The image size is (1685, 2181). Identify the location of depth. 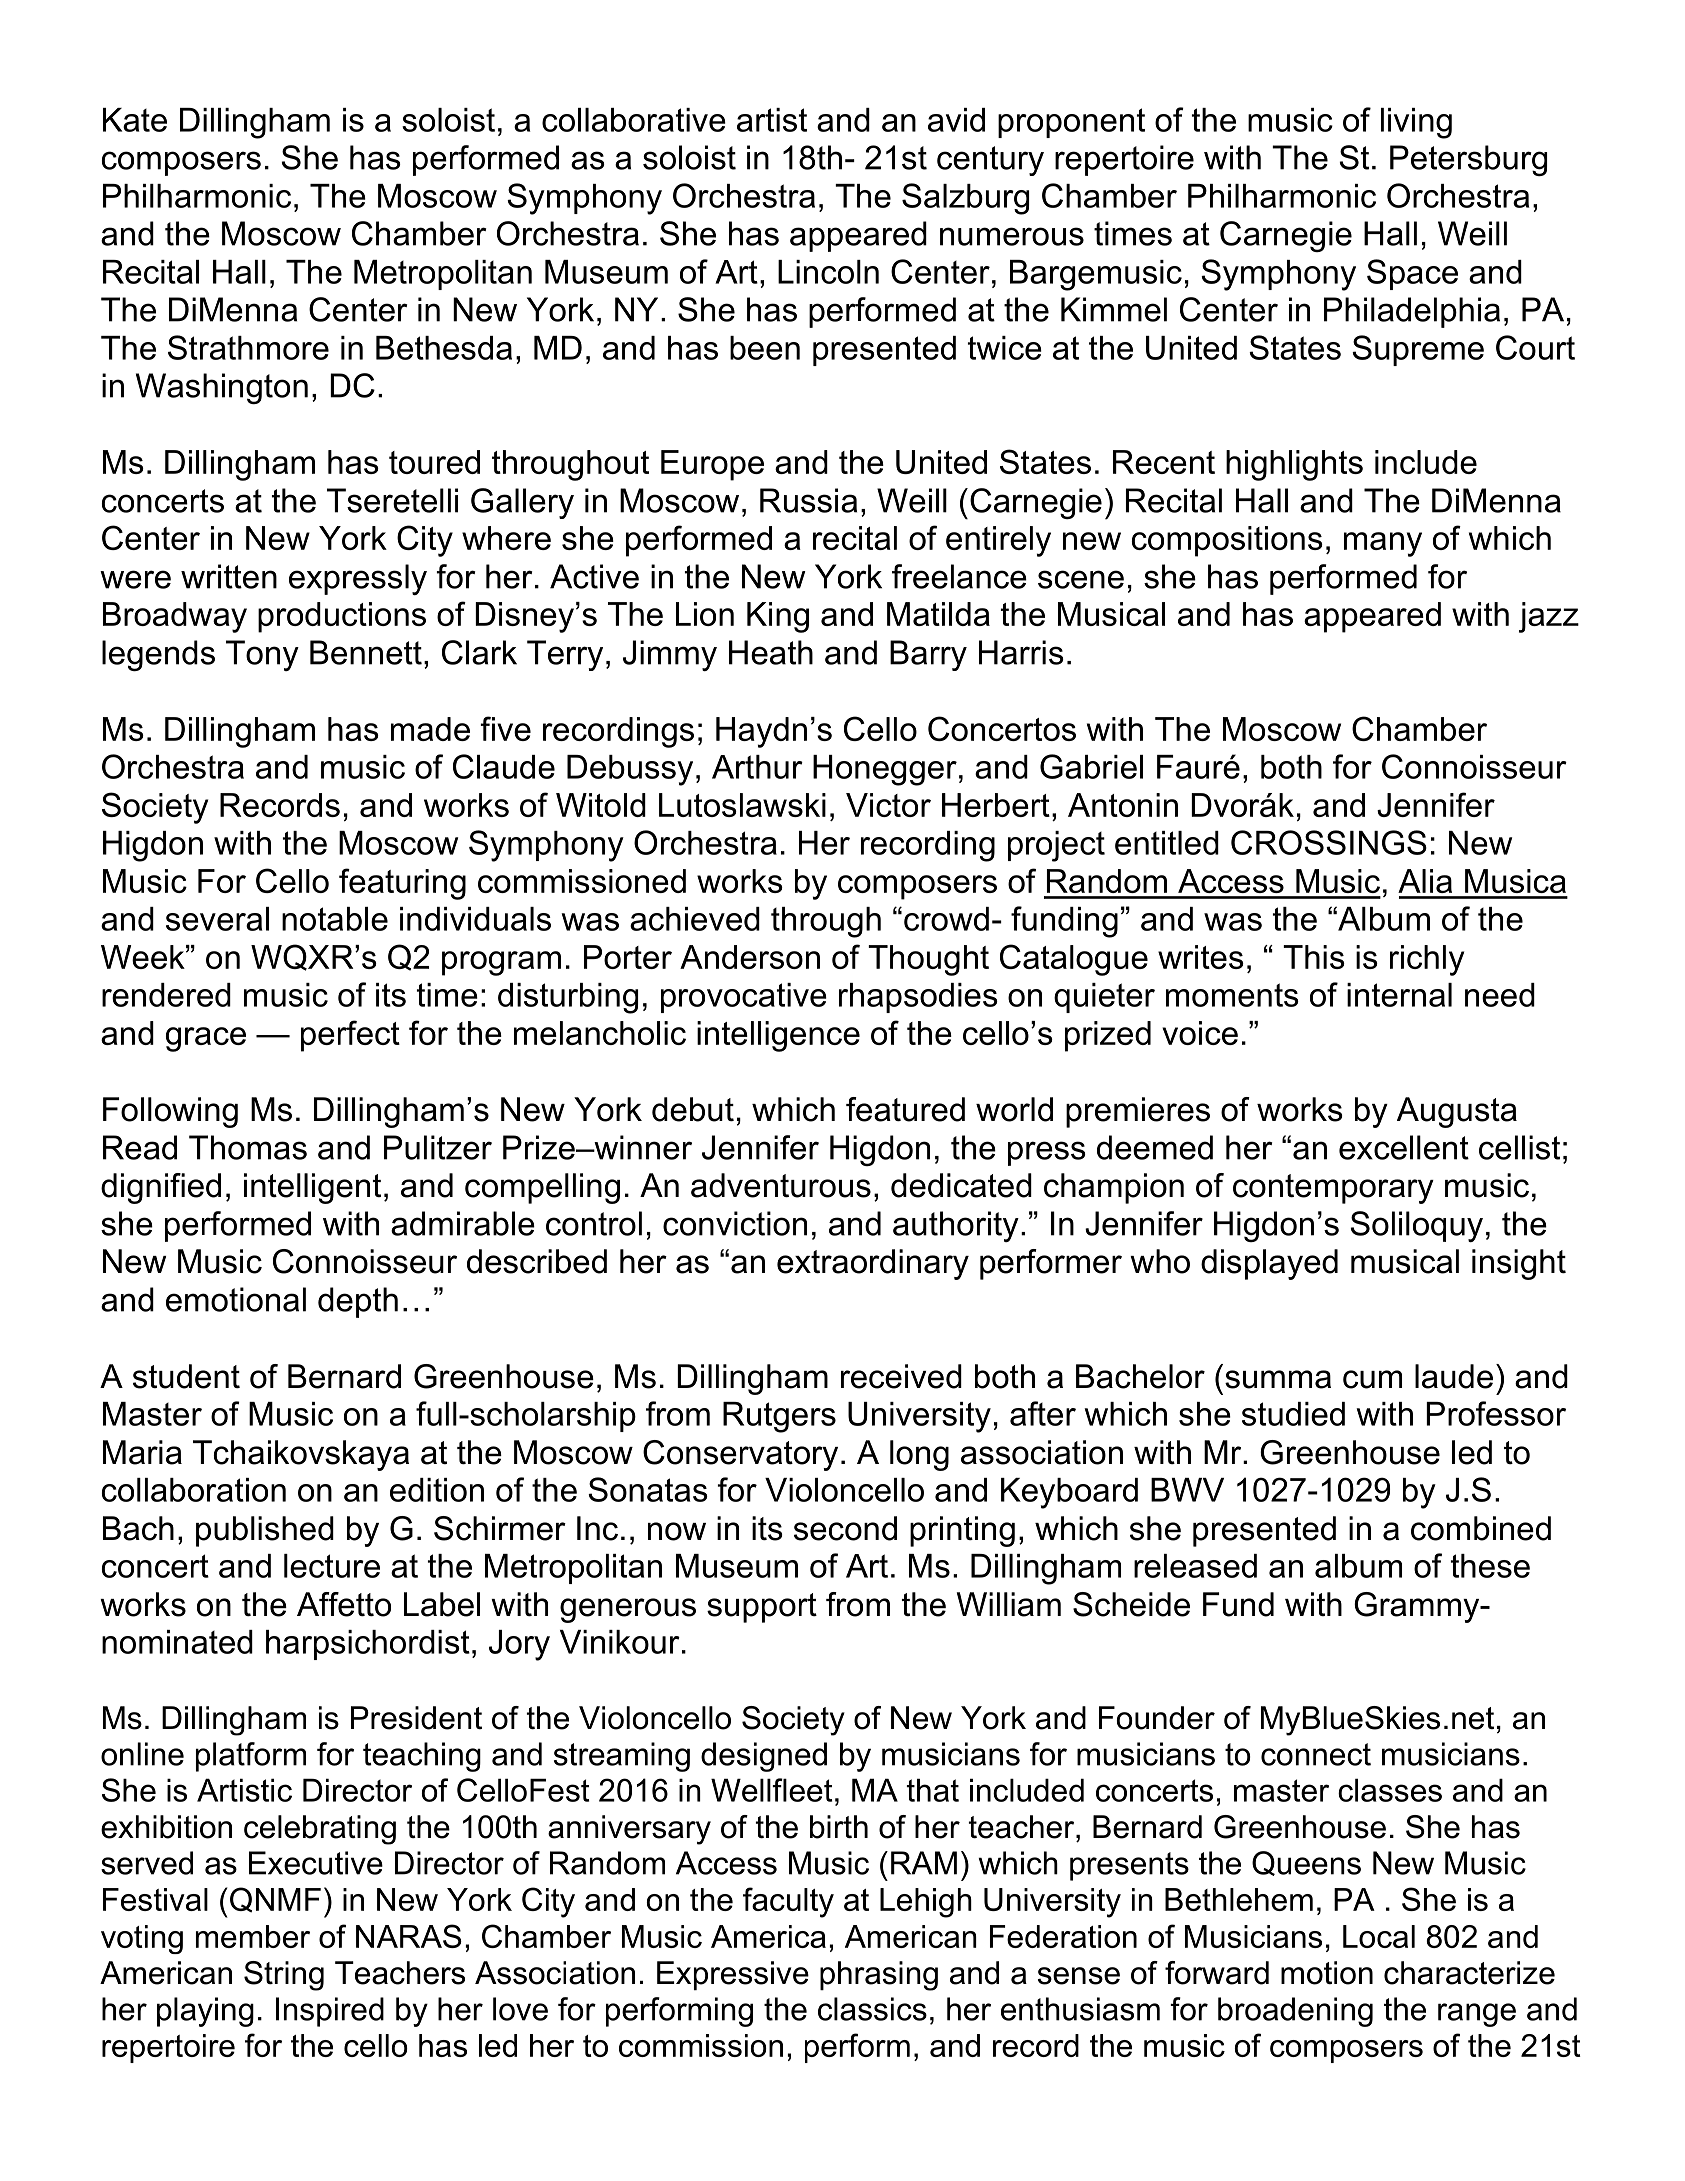
(358, 1302).
